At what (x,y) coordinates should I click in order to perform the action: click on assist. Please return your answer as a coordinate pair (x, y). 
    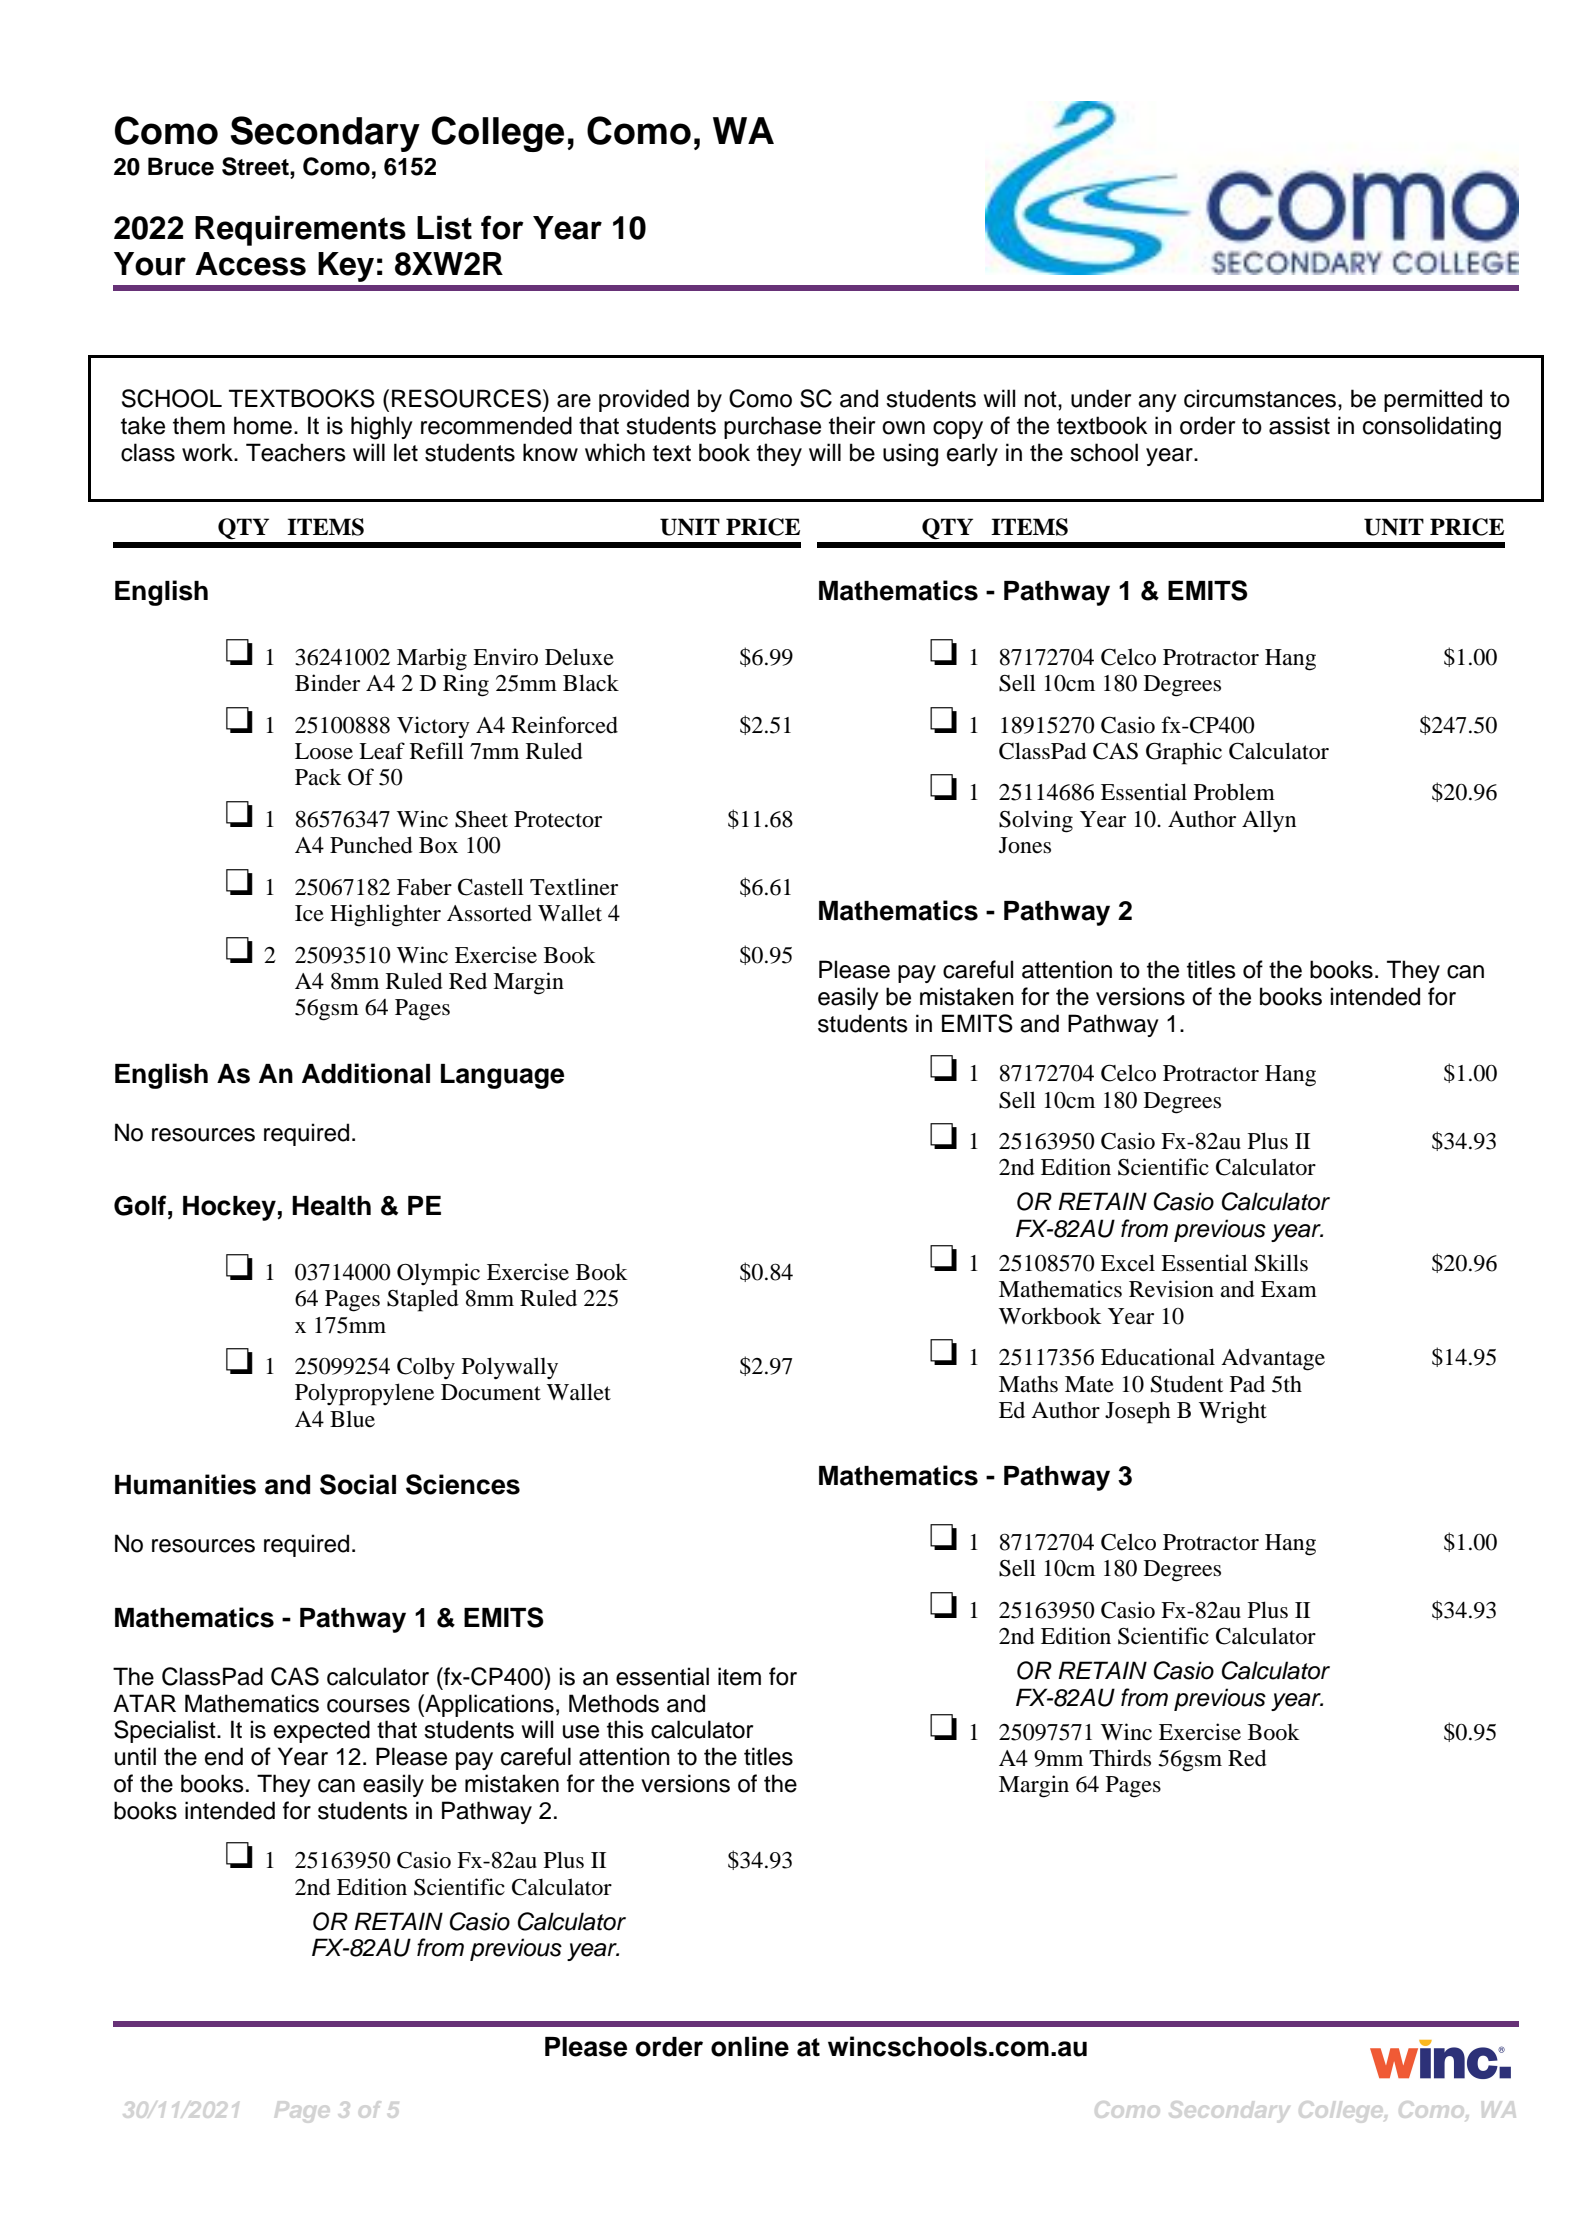
    Looking at the image, I should click on (1299, 425).
